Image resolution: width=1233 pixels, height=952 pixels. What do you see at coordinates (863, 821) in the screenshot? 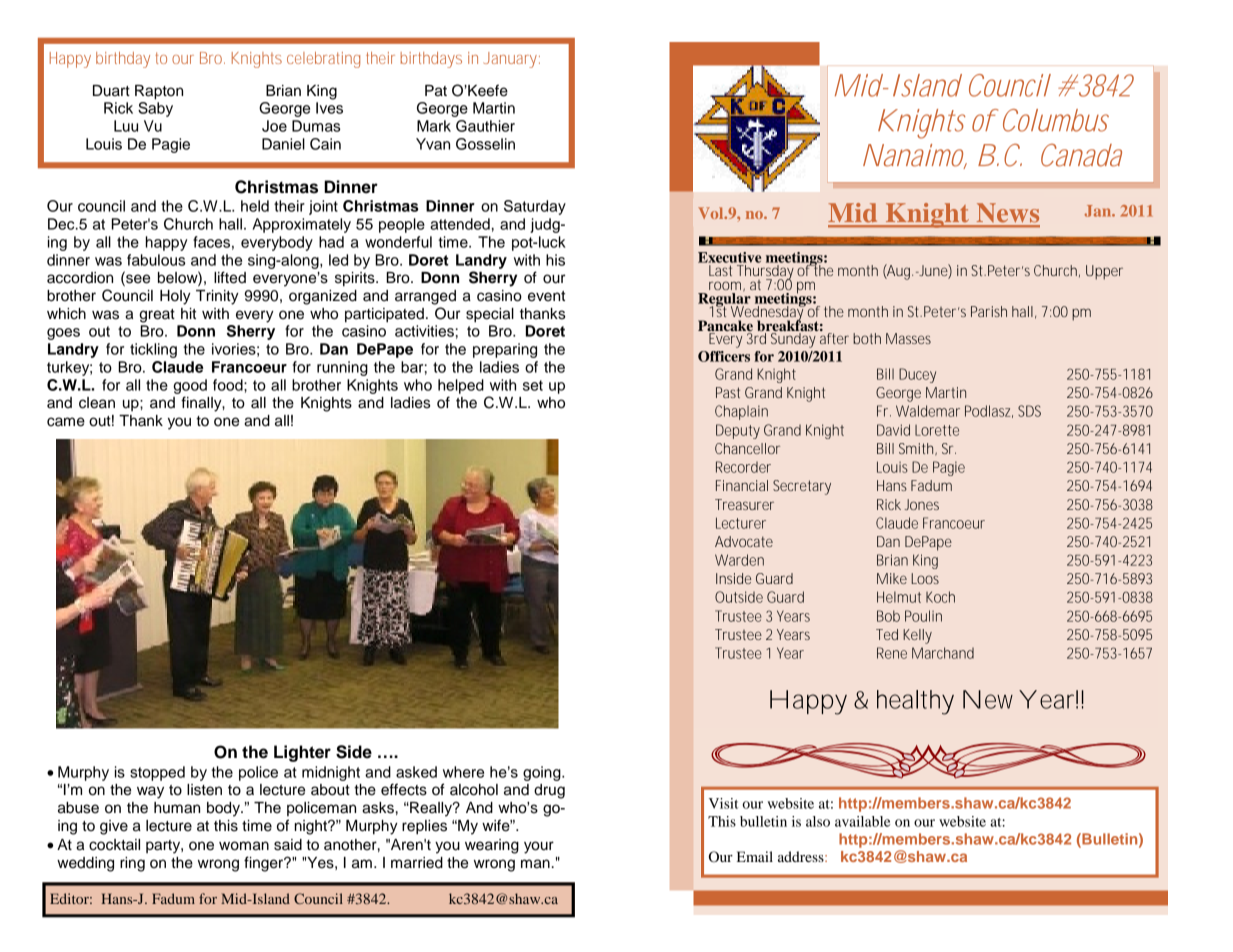
I see `available` at bounding box center [863, 821].
